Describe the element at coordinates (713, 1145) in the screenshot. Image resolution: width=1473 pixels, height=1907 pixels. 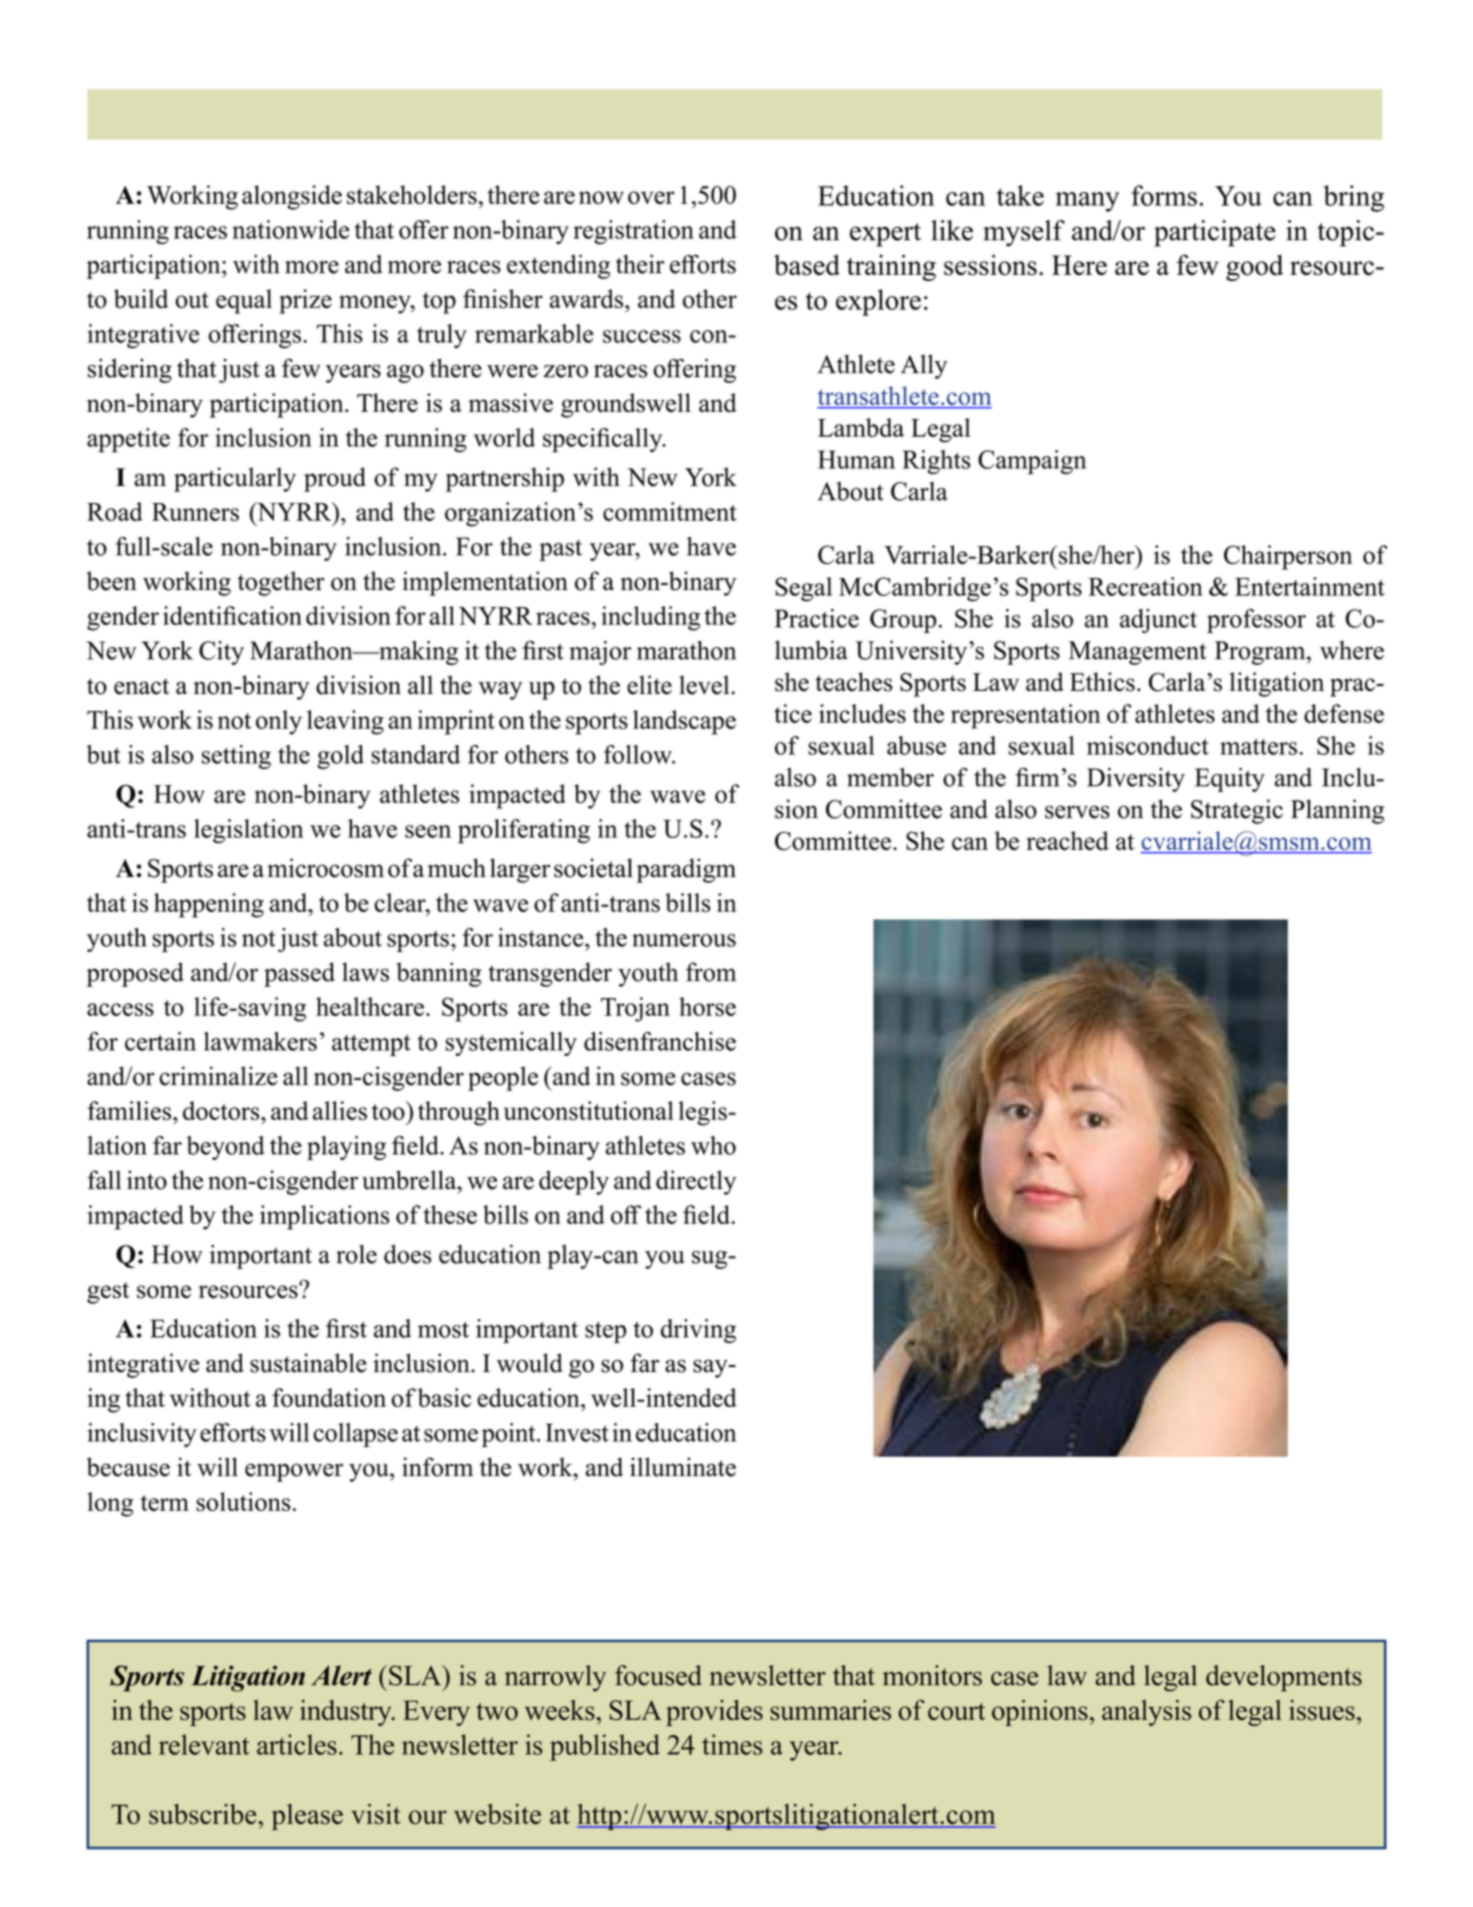
I see `who` at that location.
